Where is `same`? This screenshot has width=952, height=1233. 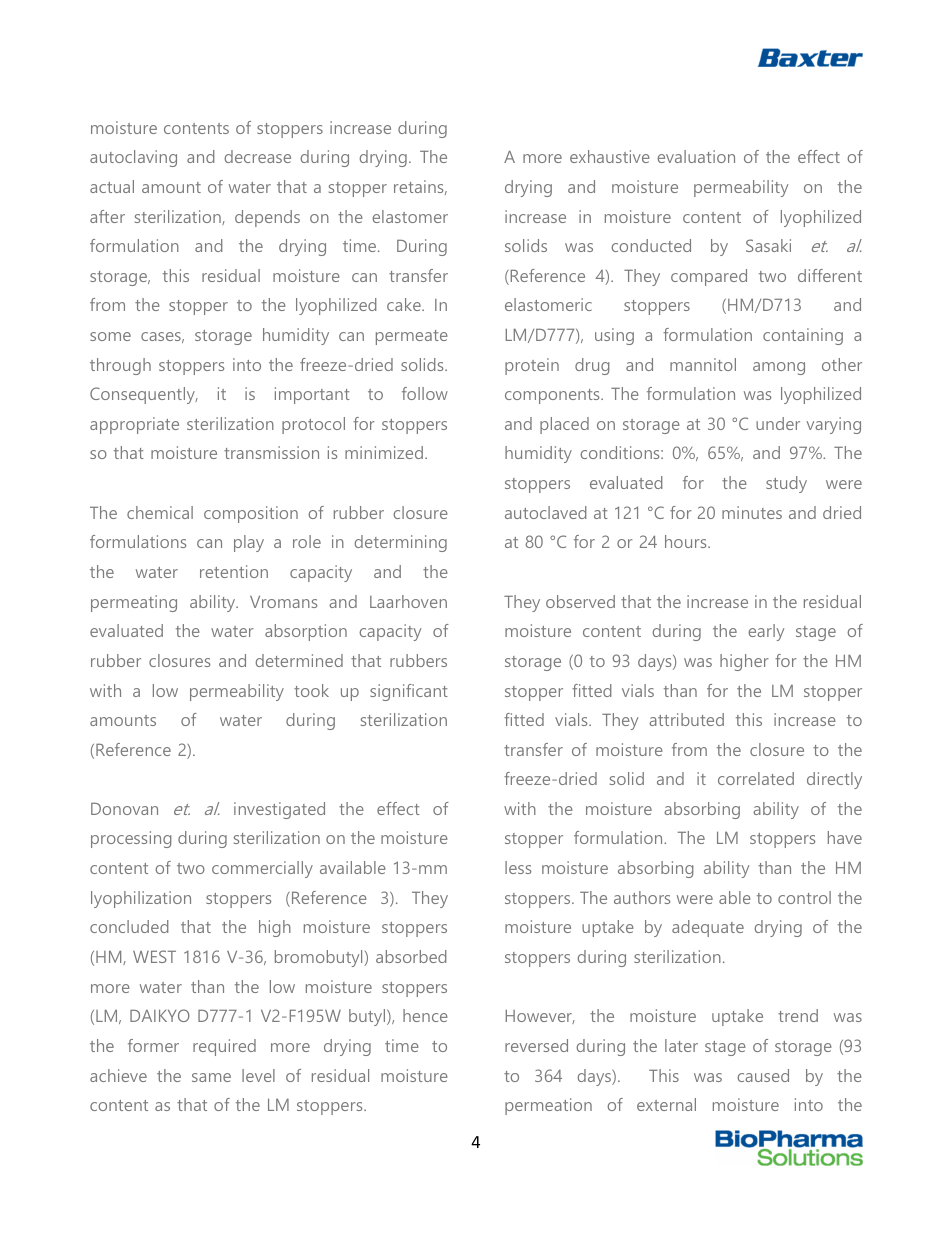
same is located at coordinates (211, 1077).
